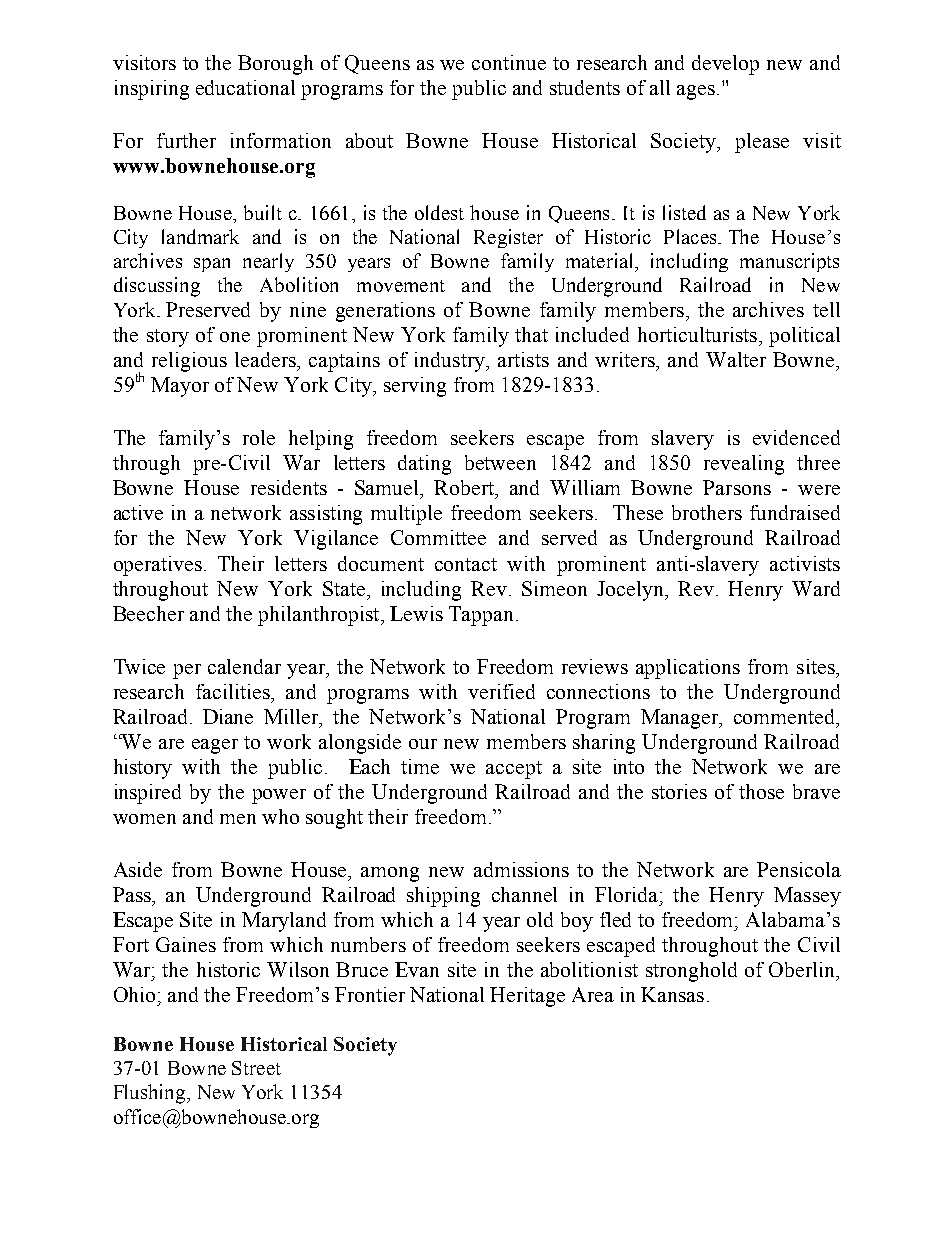 This screenshot has height=1233, width=952. What do you see at coordinates (688, 669) in the screenshot?
I see `applications` at bounding box center [688, 669].
